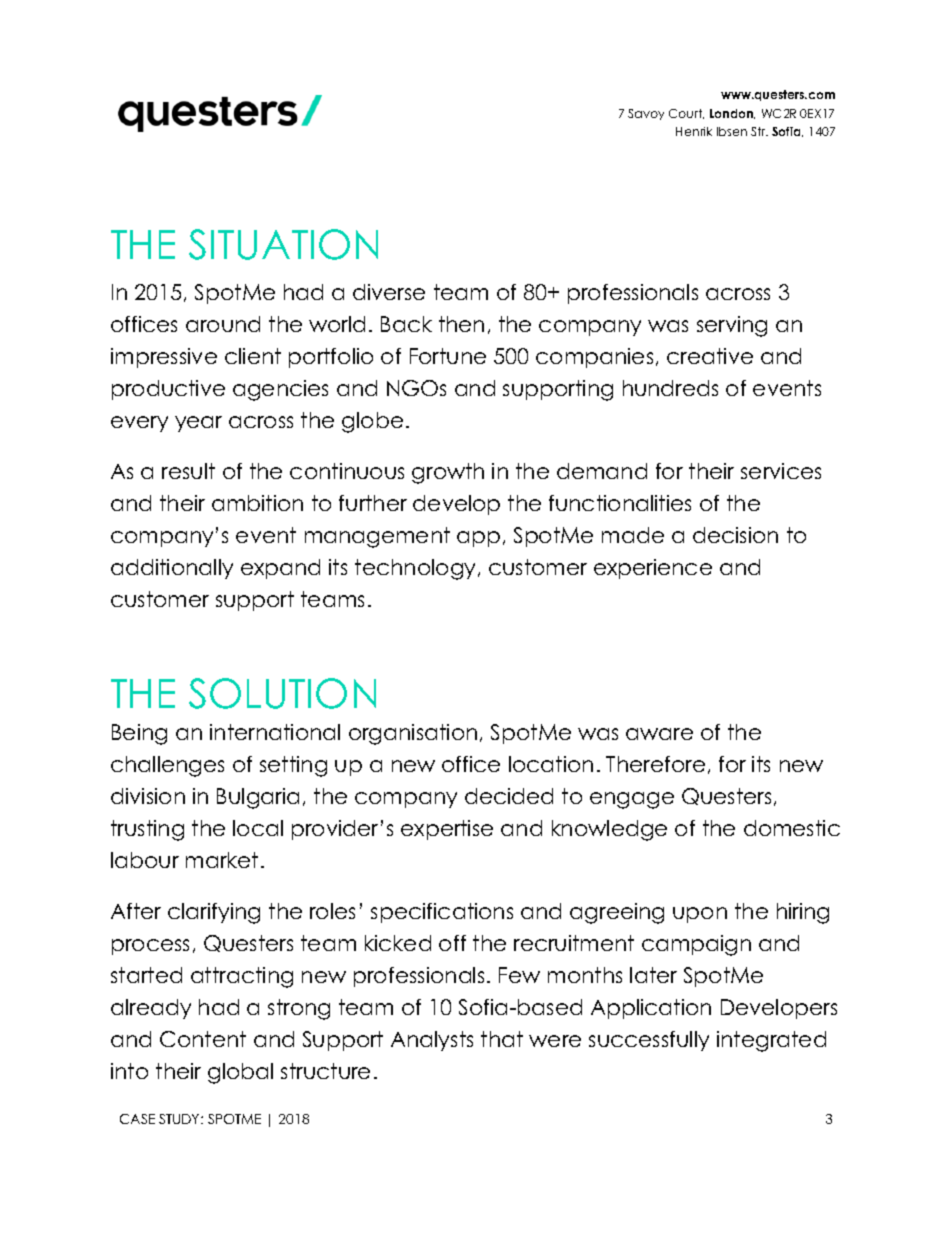 Image resolution: width=952 pixels, height=1233 pixels. I want to click on decision, so click(735, 535).
